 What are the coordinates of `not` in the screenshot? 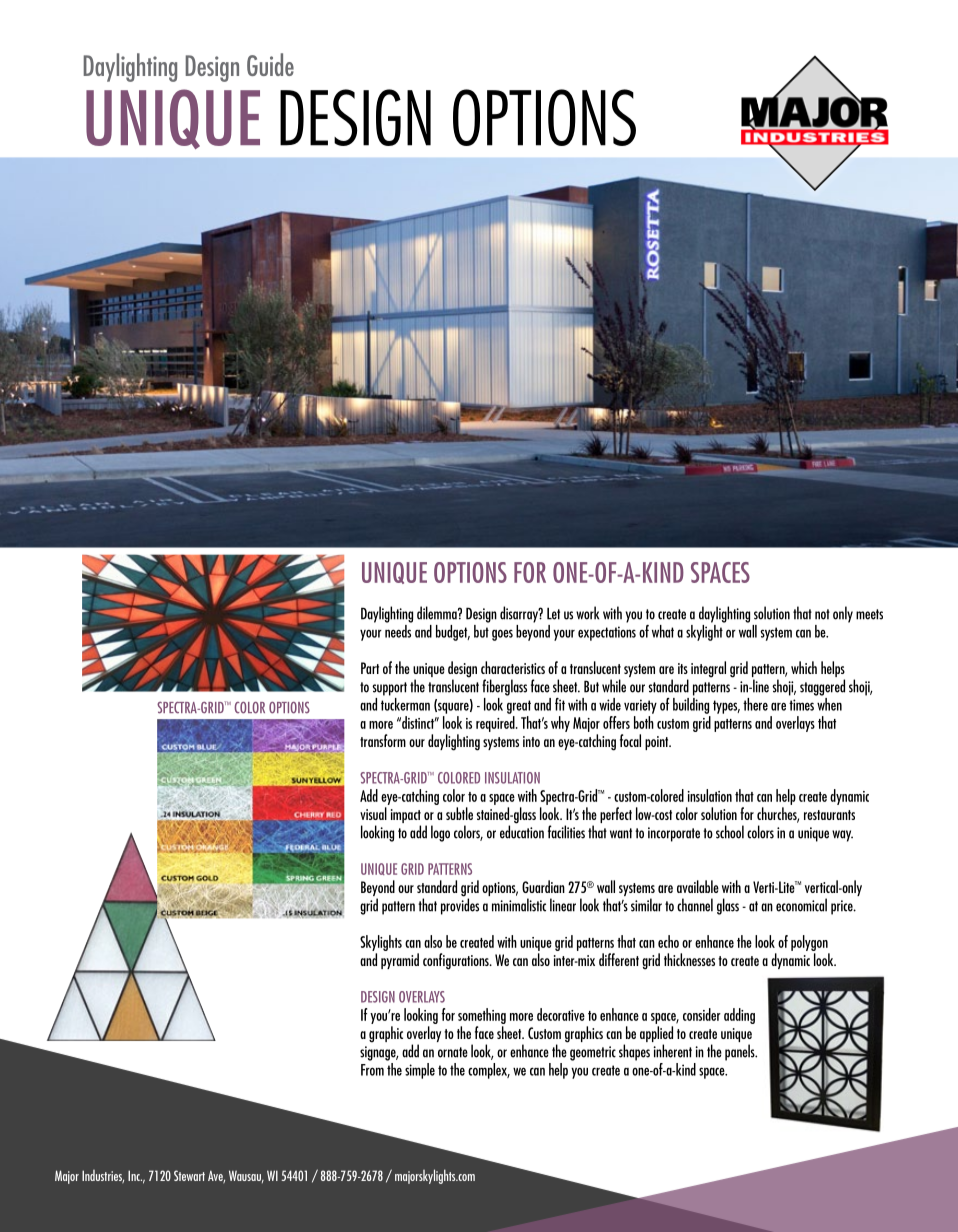 It's located at (822, 614).
